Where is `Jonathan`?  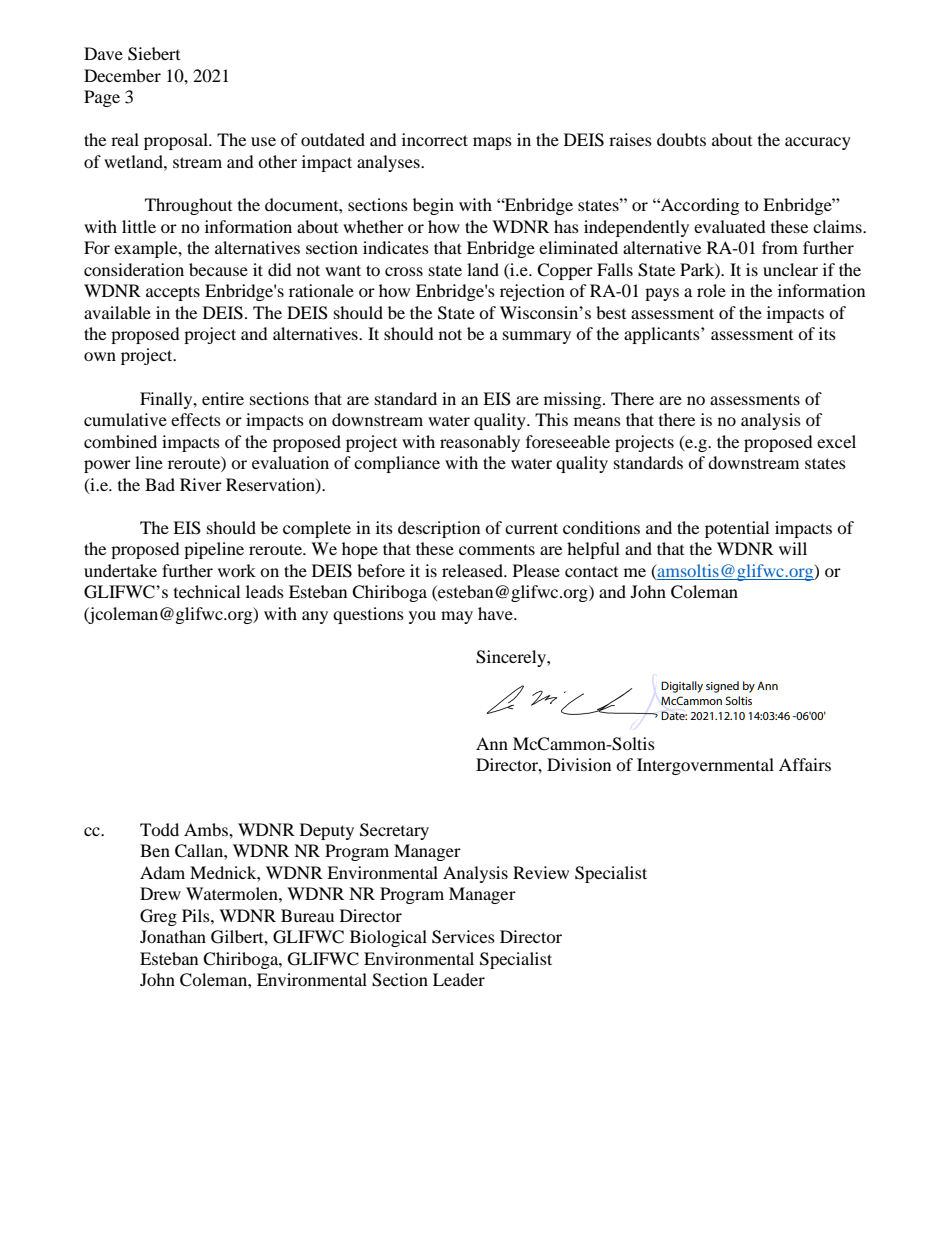 Jonathan is located at coordinates (173, 936).
